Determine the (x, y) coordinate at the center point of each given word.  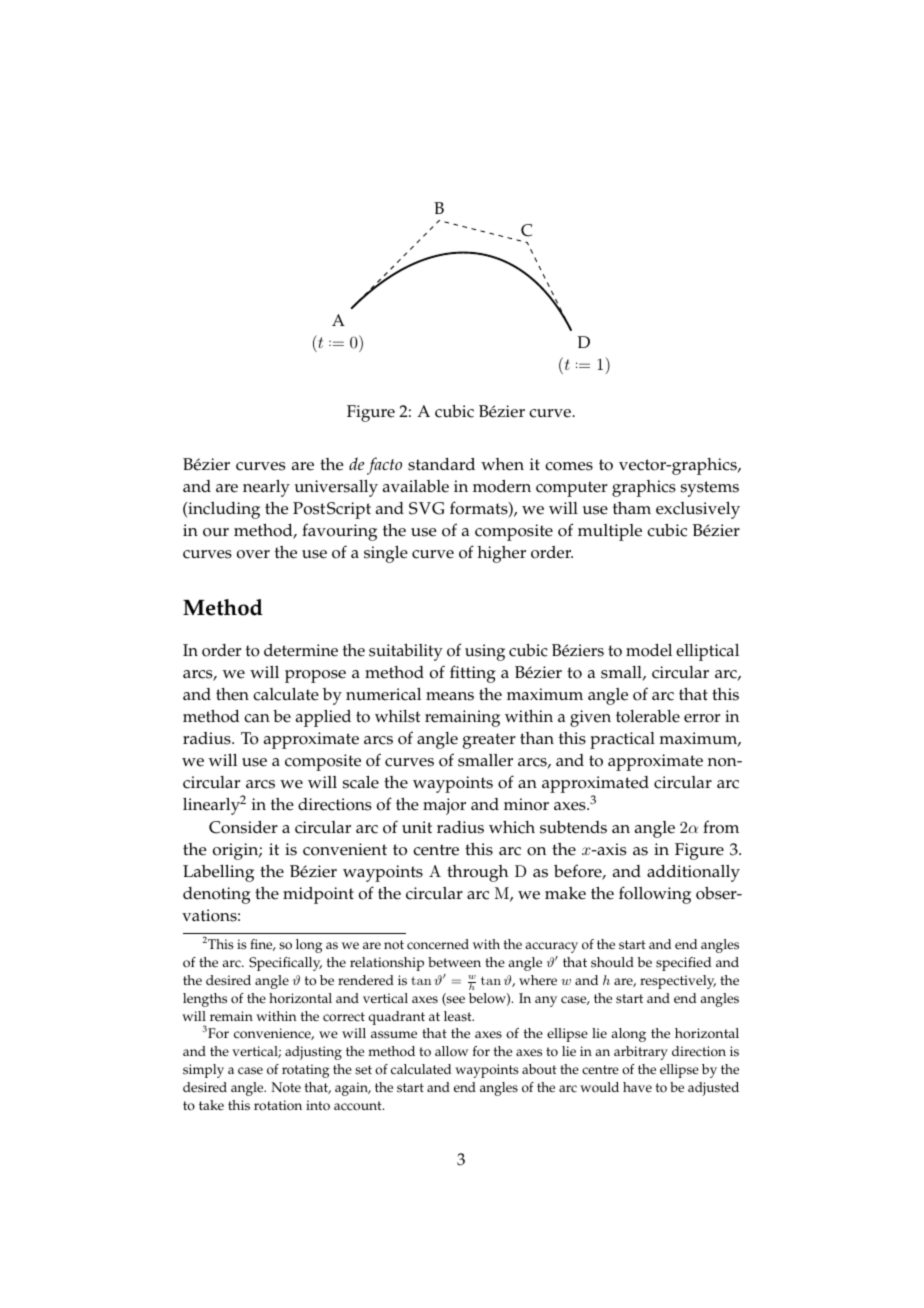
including (223, 510)
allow (451, 1051)
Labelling (218, 873)
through (477, 873)
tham (632, 508)
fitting (473, 674)
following (655, 895)
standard (441, 464)
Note (286, 1087)
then (232, 694)
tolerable (648, 716)
